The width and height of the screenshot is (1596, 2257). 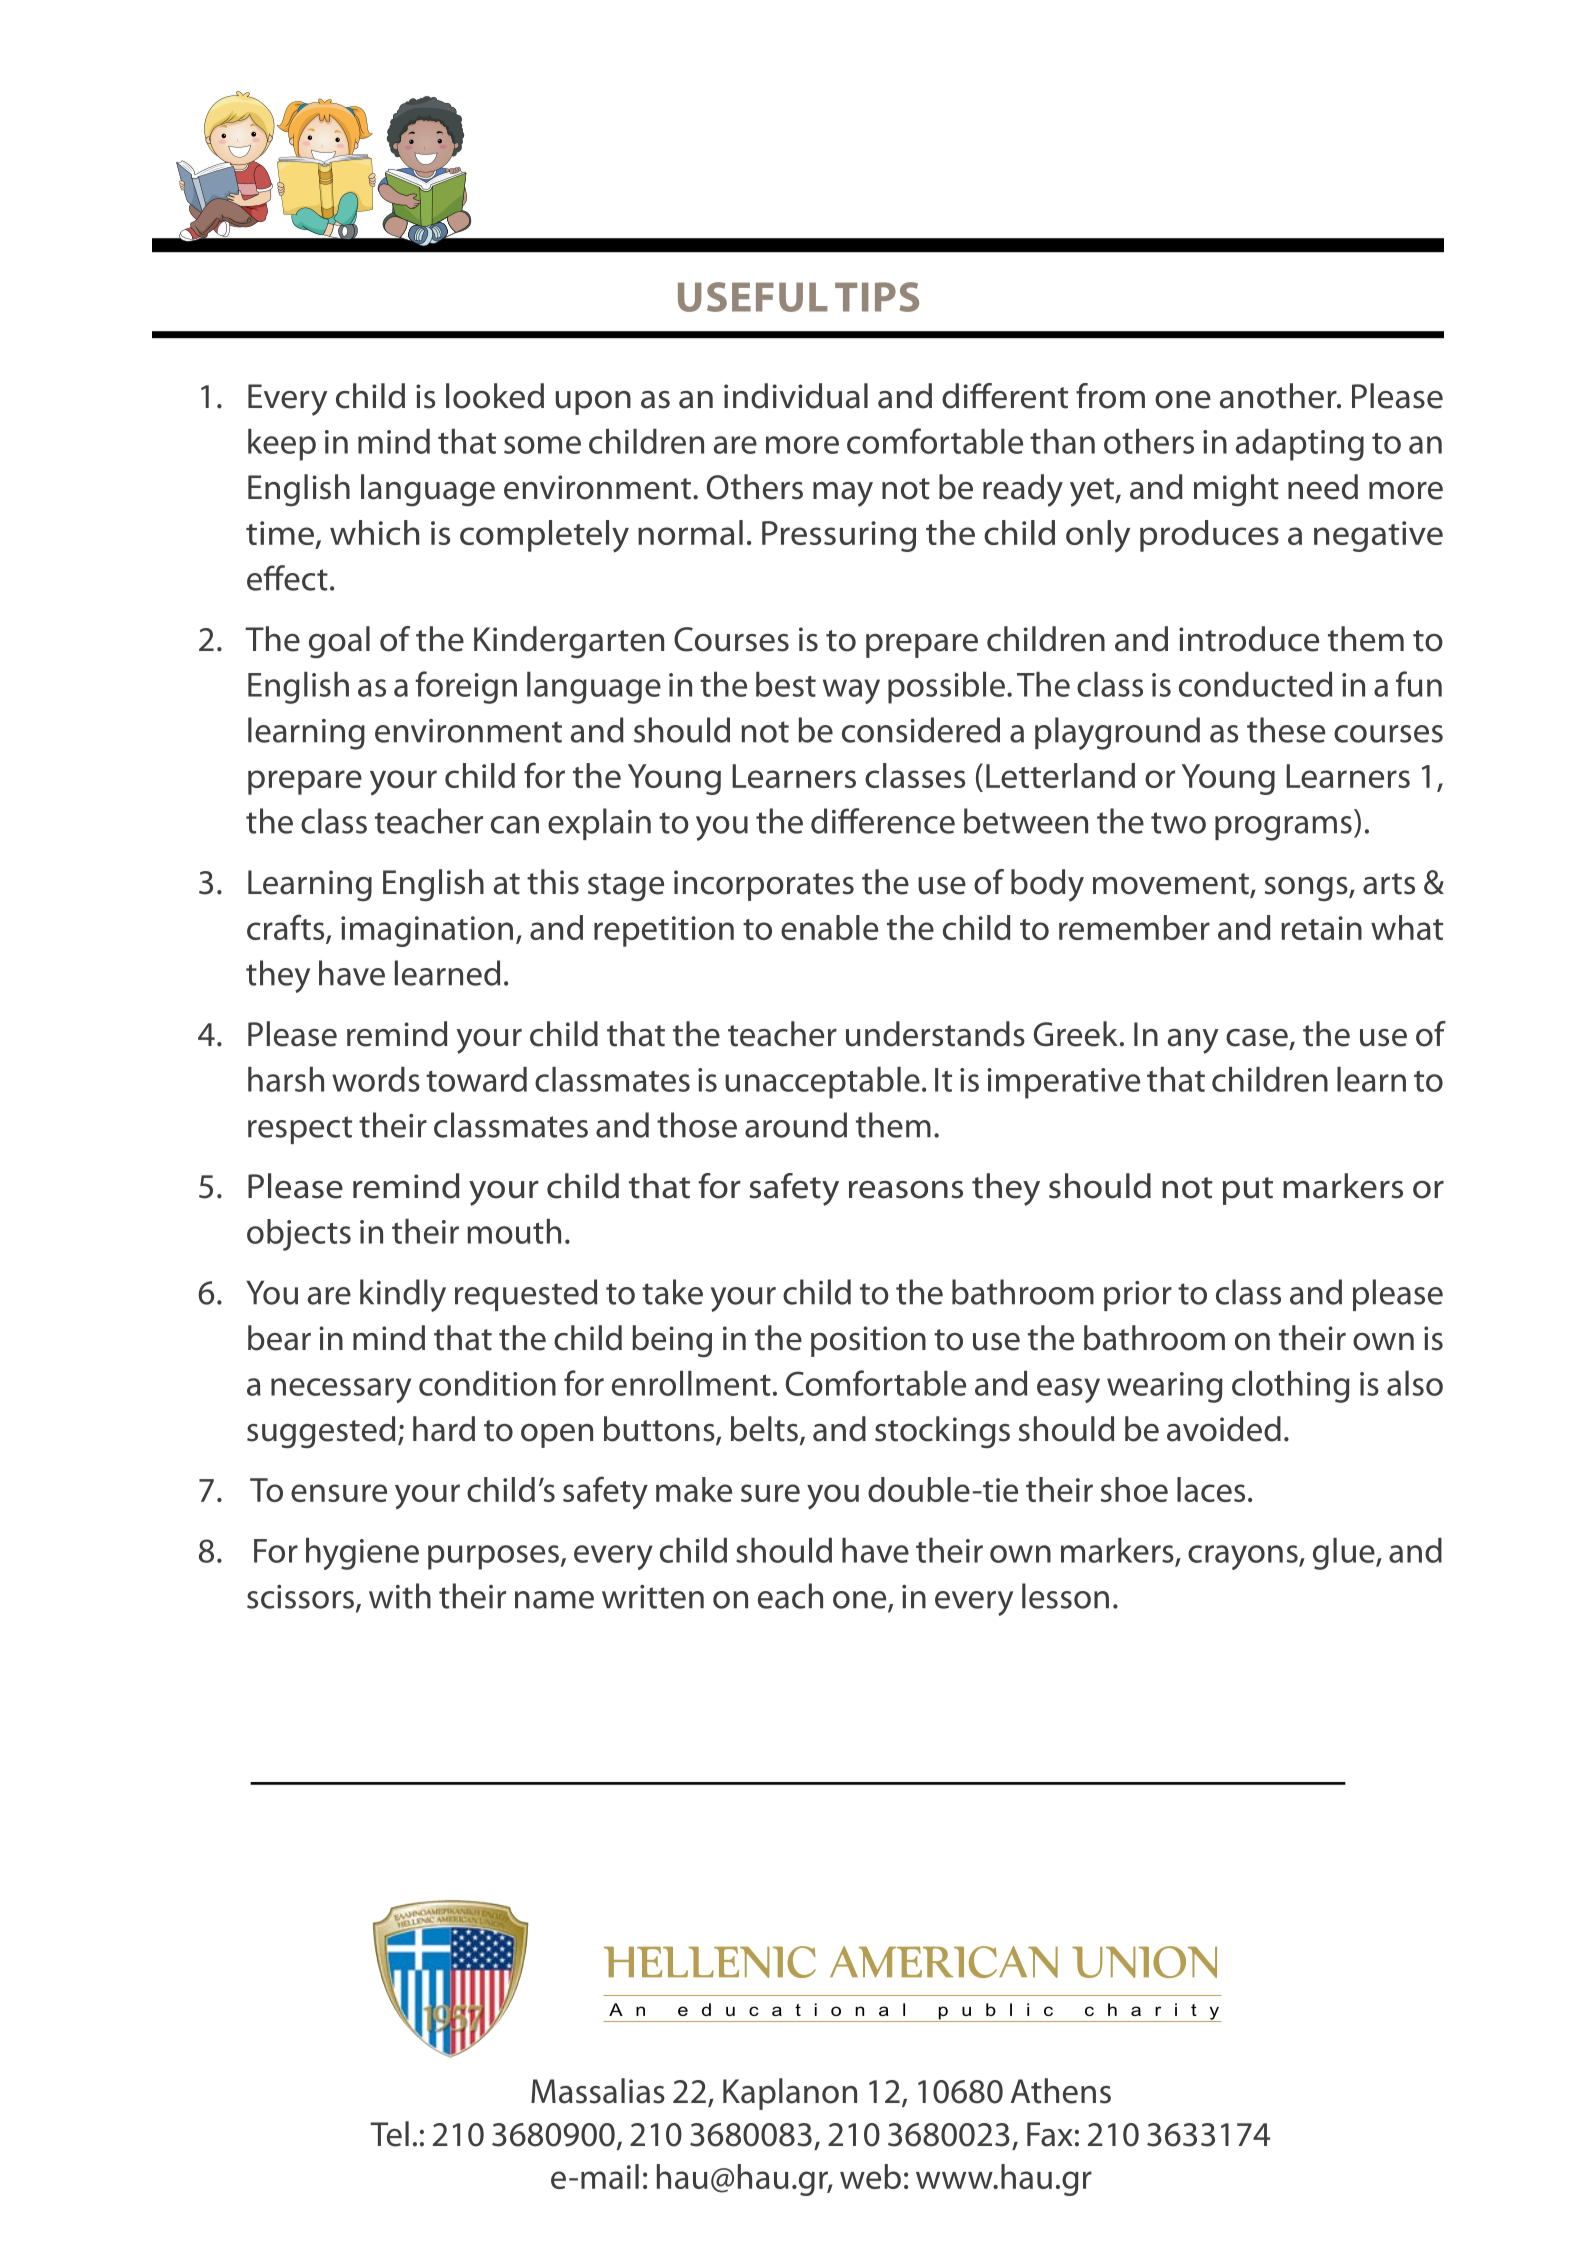 What do you see at coordinates (495, 396) in the screenshot?
I see `looked` at bounding box center [495, 396].
